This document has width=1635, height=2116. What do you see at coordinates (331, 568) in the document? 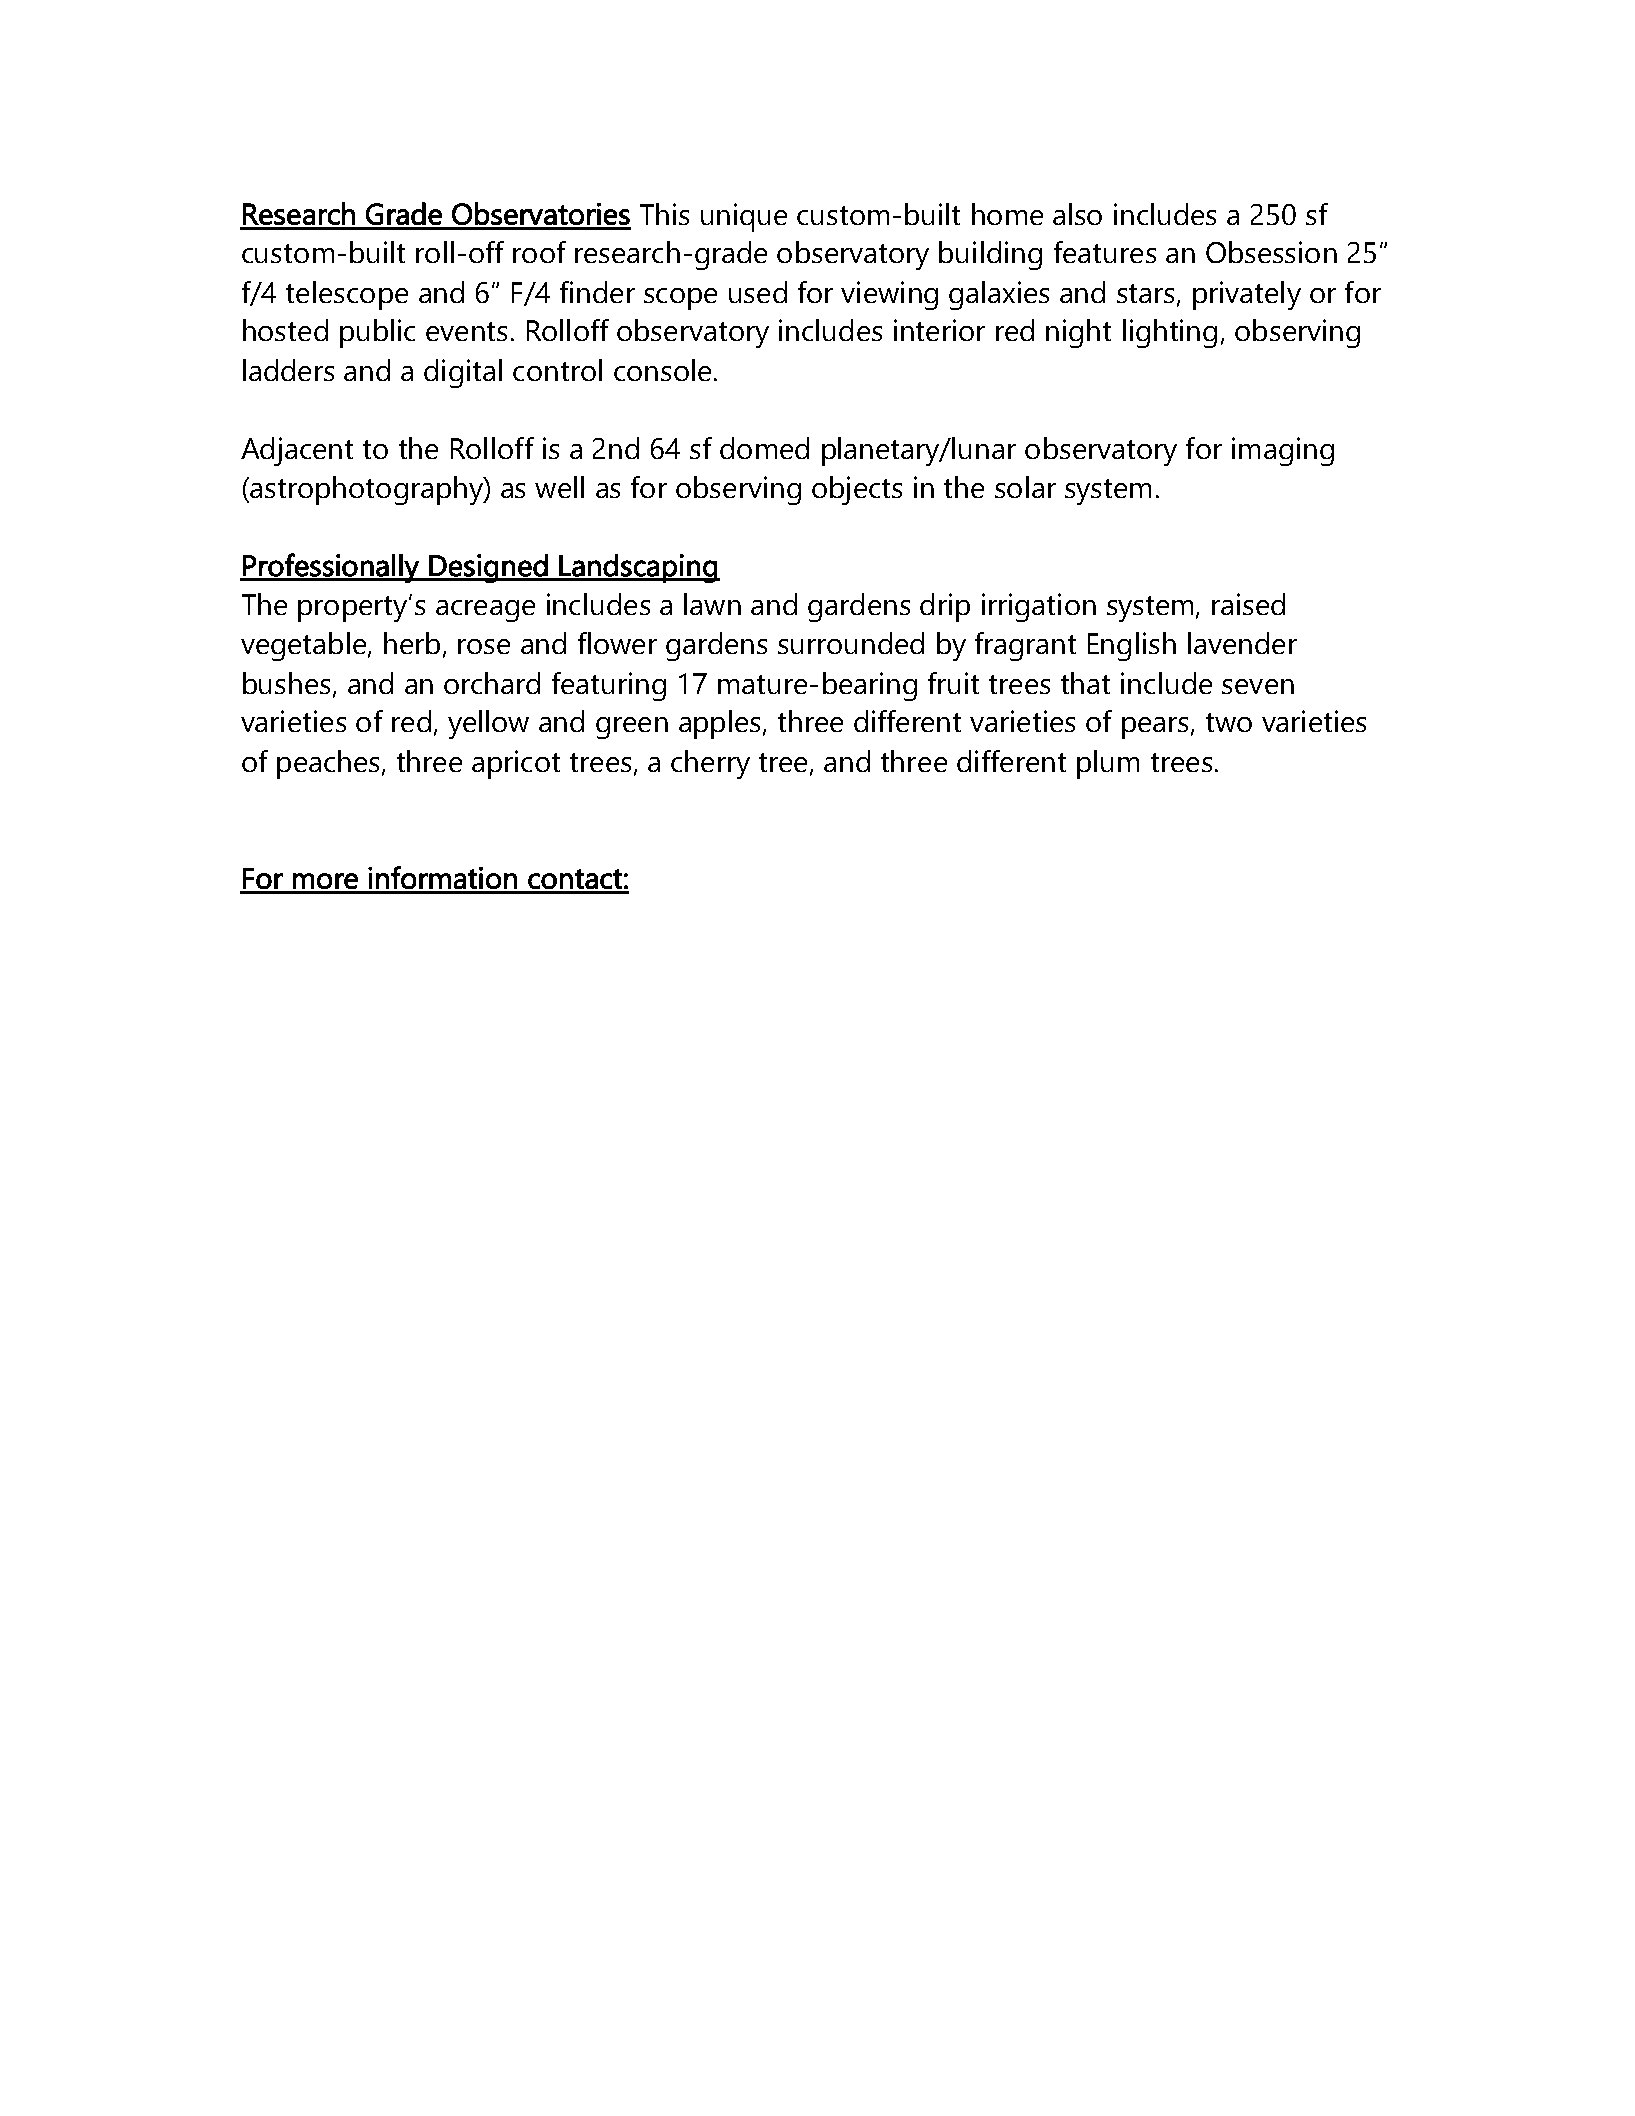
I see `Professionally` at bounding box center [331, 568].
